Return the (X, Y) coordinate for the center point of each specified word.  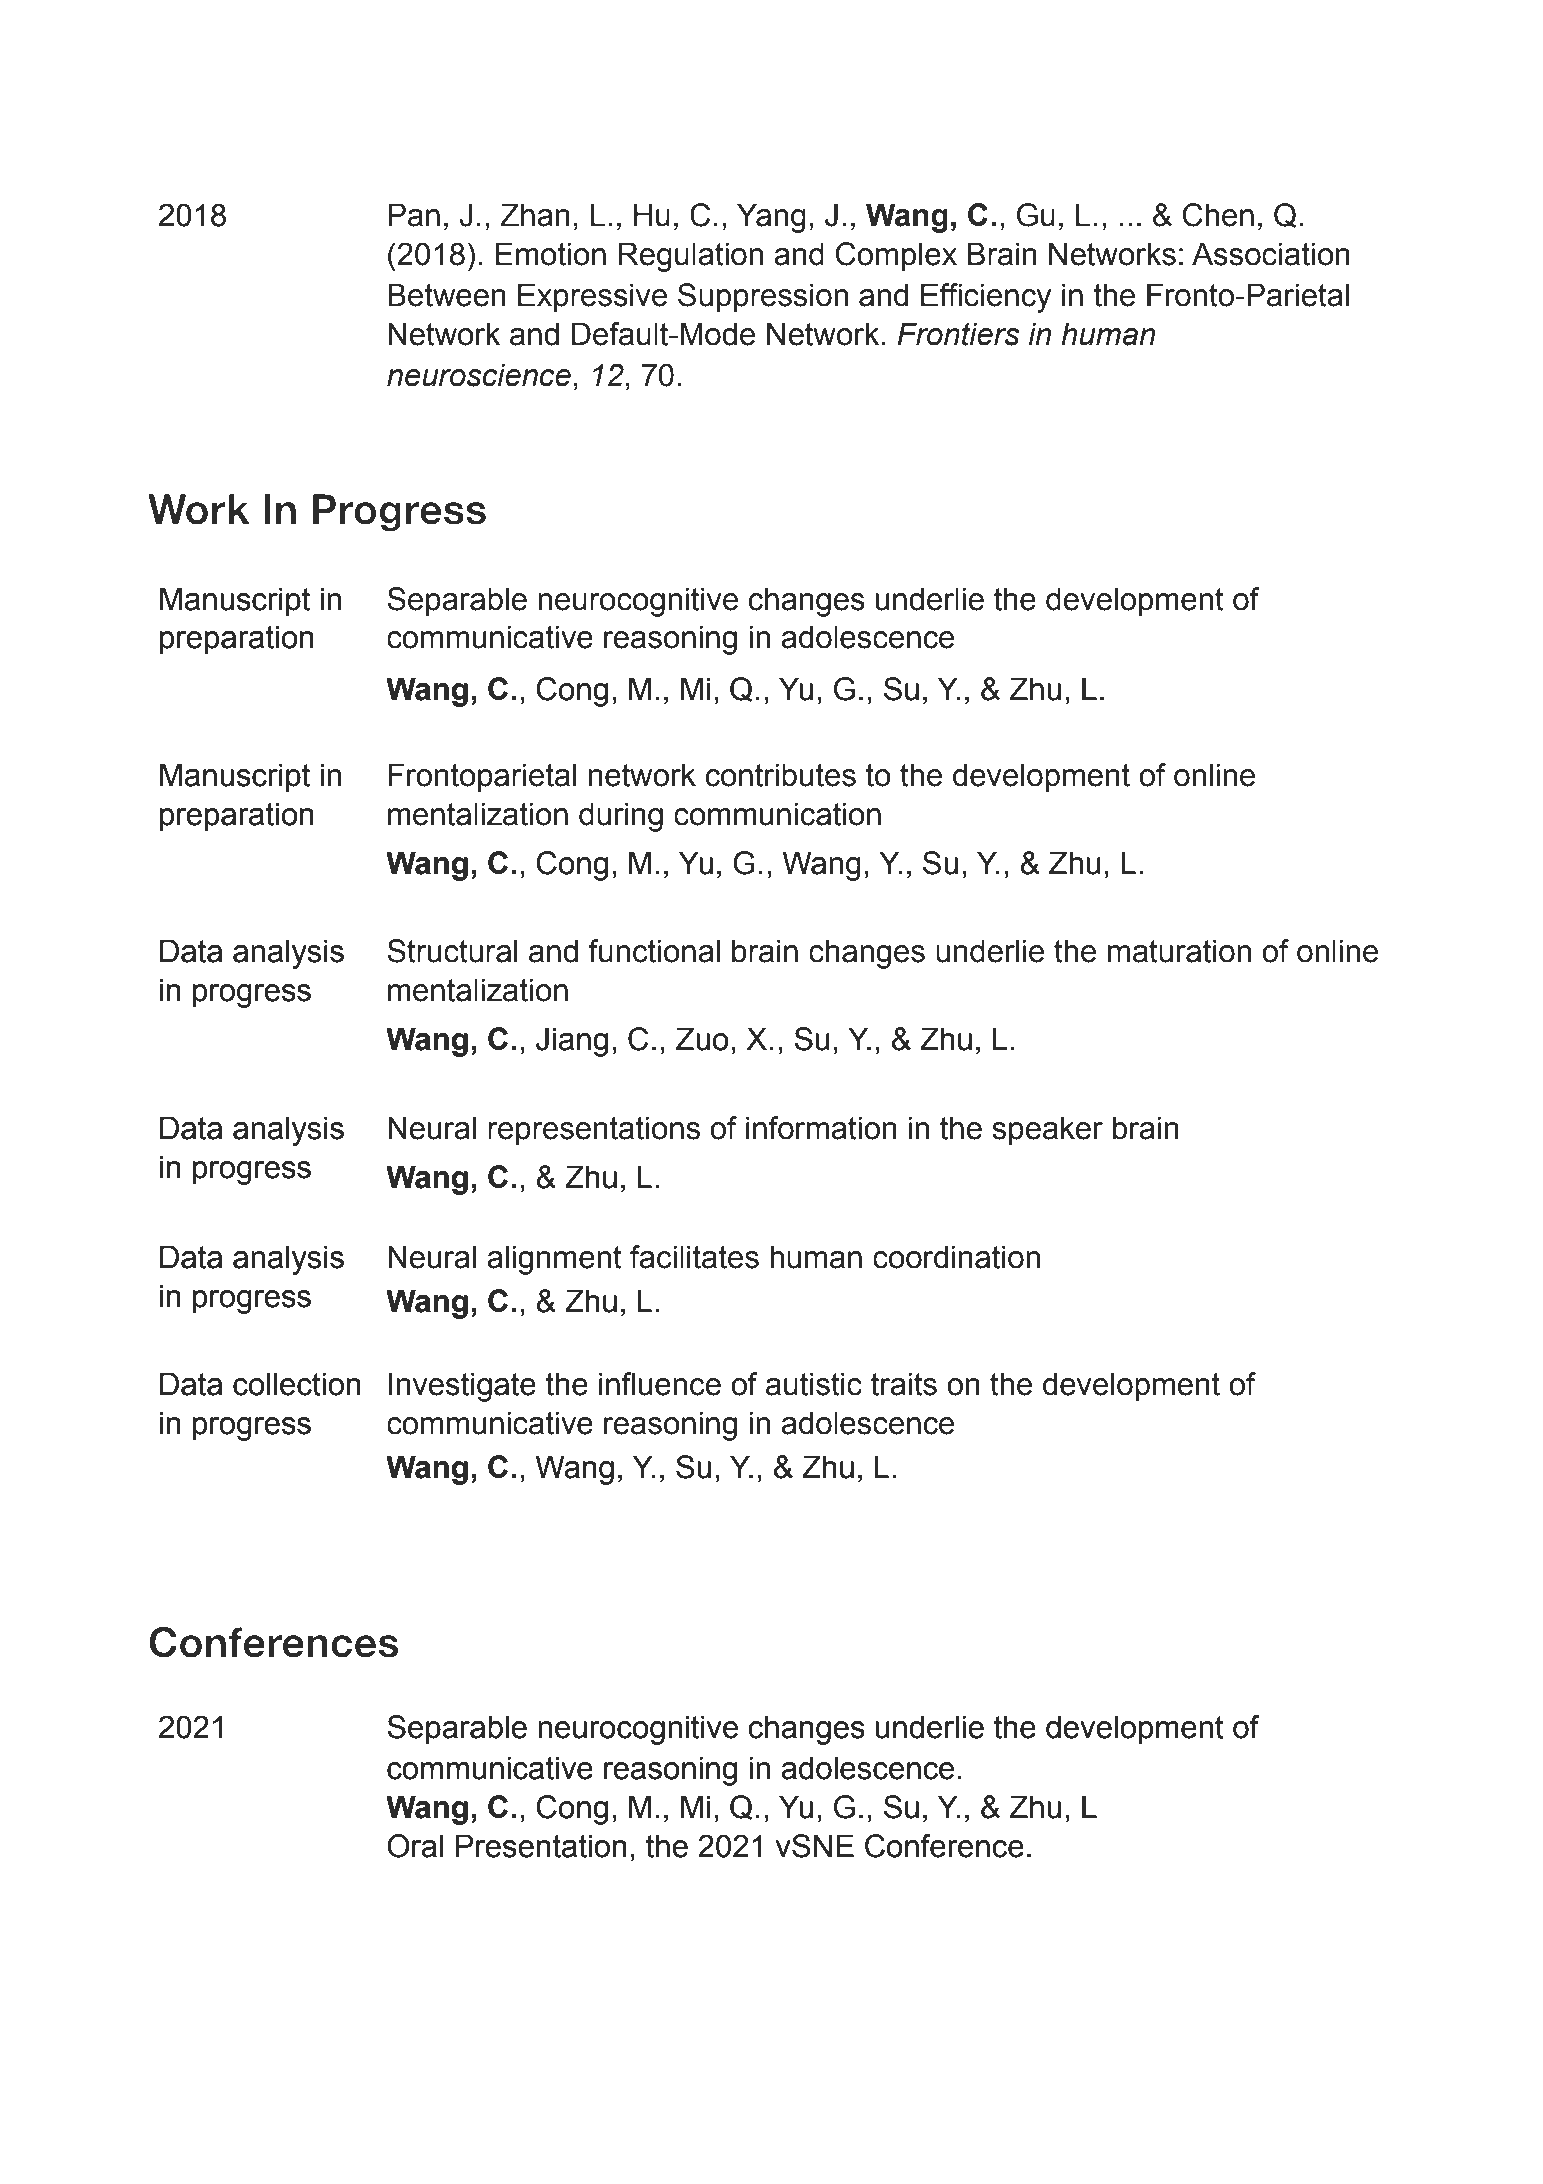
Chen (1218, 215)
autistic (814, 1384)
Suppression (763, 298)
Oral (415, 1846)
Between (447, 295)
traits (904, 1384)
